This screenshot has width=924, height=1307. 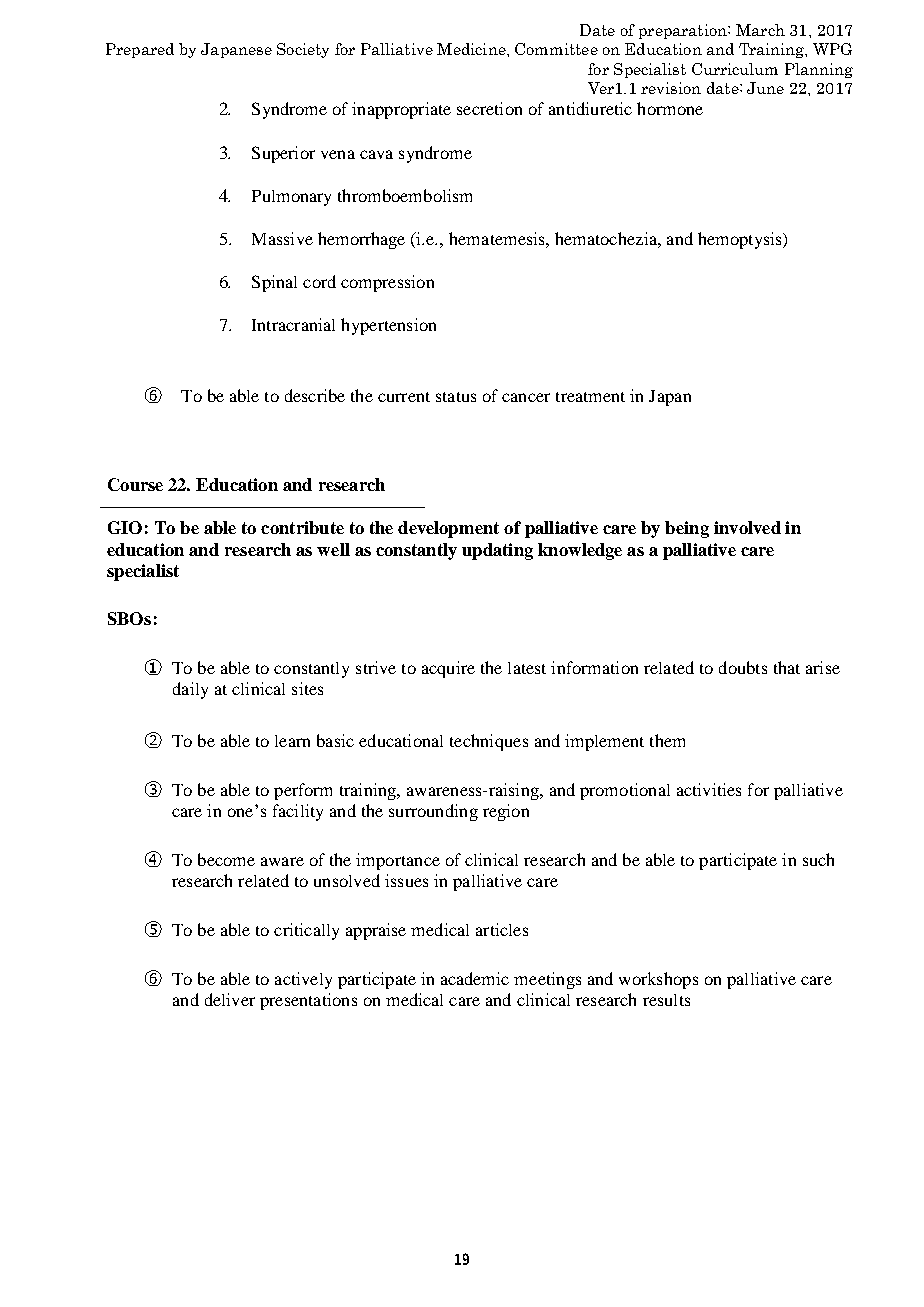 I want to click on Medicine, so click(x=472, y=49).
